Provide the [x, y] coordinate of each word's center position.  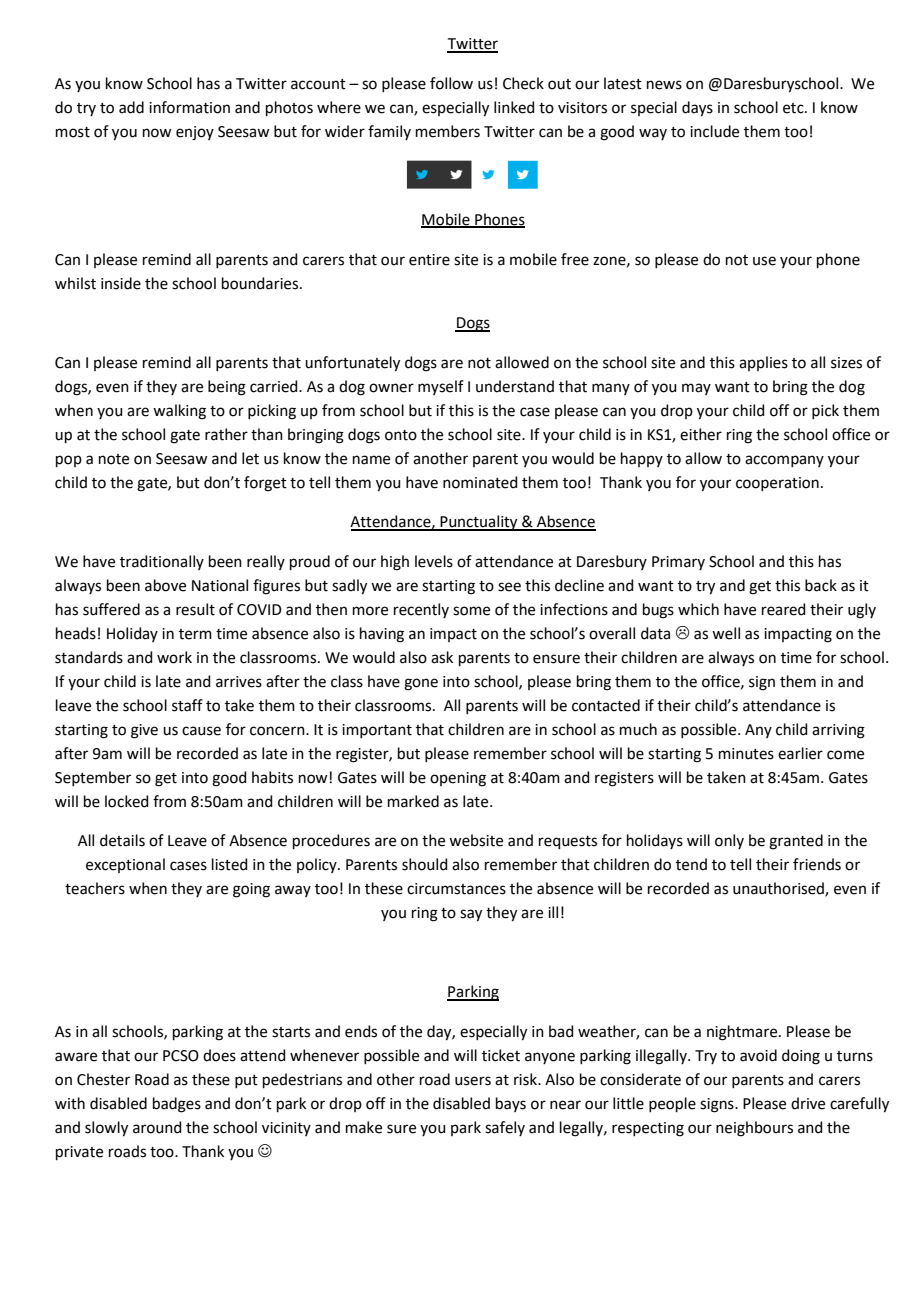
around [157, 1127]
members [448, 131]
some [471, 611]
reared [784, 609]
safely [505, 1128]
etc [794, 108]
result [195, 609]
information [189, 107]
